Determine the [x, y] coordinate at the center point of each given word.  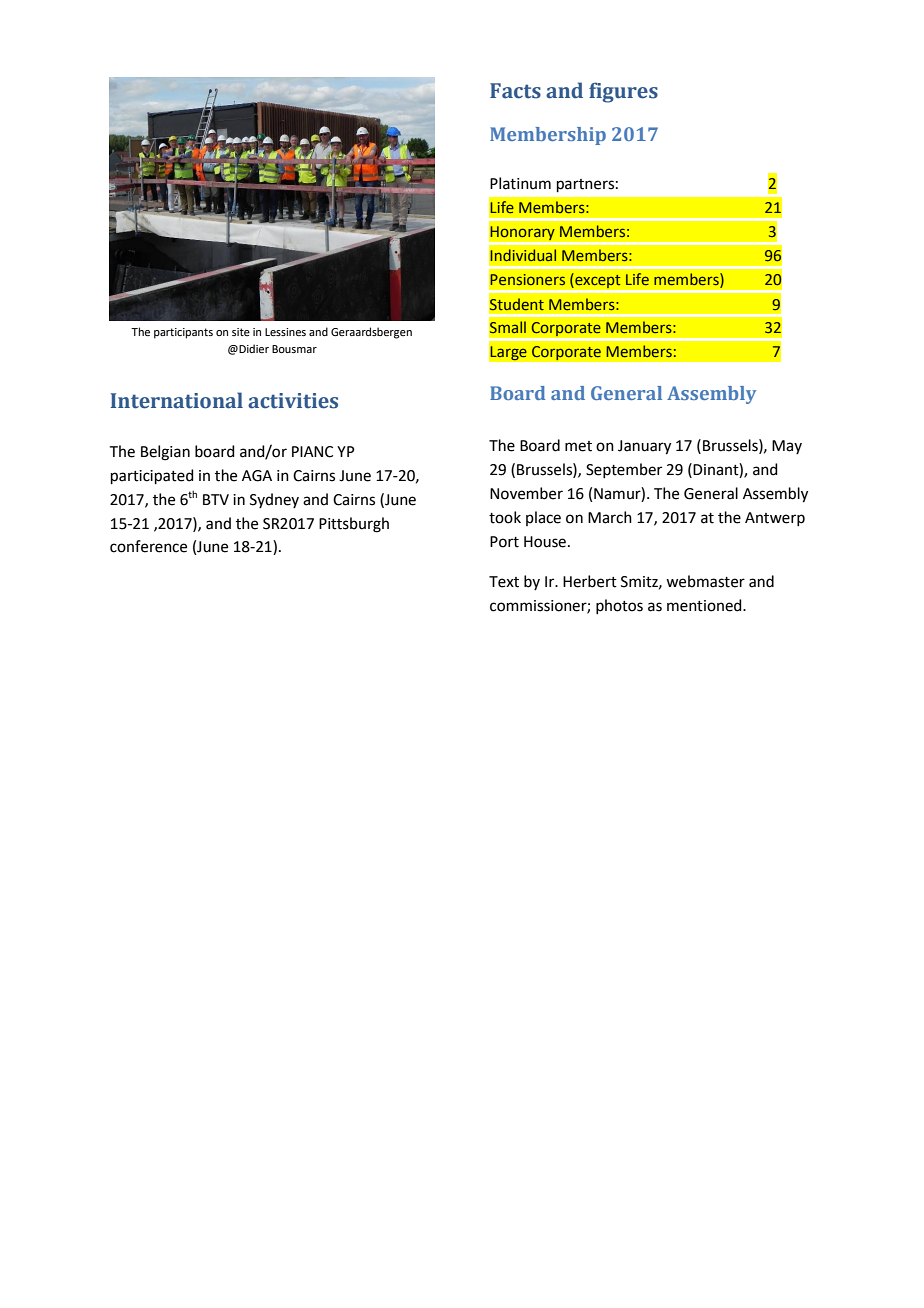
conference [148, 546]
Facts [515, 91]
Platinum [520, 183]
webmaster [705, 581]
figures [623, 92]
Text [504, 582]
